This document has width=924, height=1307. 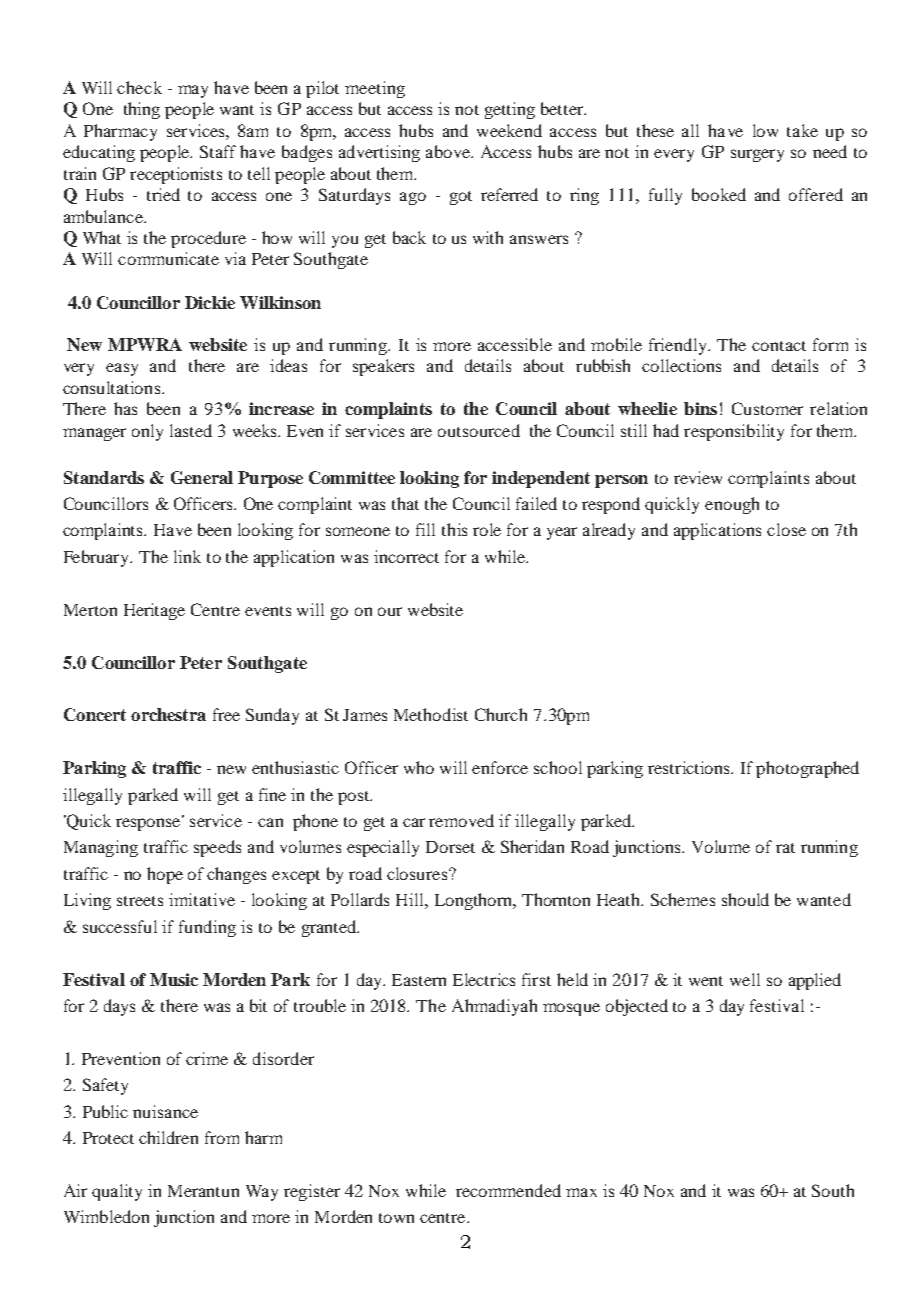 What do you see at coordinates (449, 151) in the document?
I see `above` at bounding box center [449, 151].
